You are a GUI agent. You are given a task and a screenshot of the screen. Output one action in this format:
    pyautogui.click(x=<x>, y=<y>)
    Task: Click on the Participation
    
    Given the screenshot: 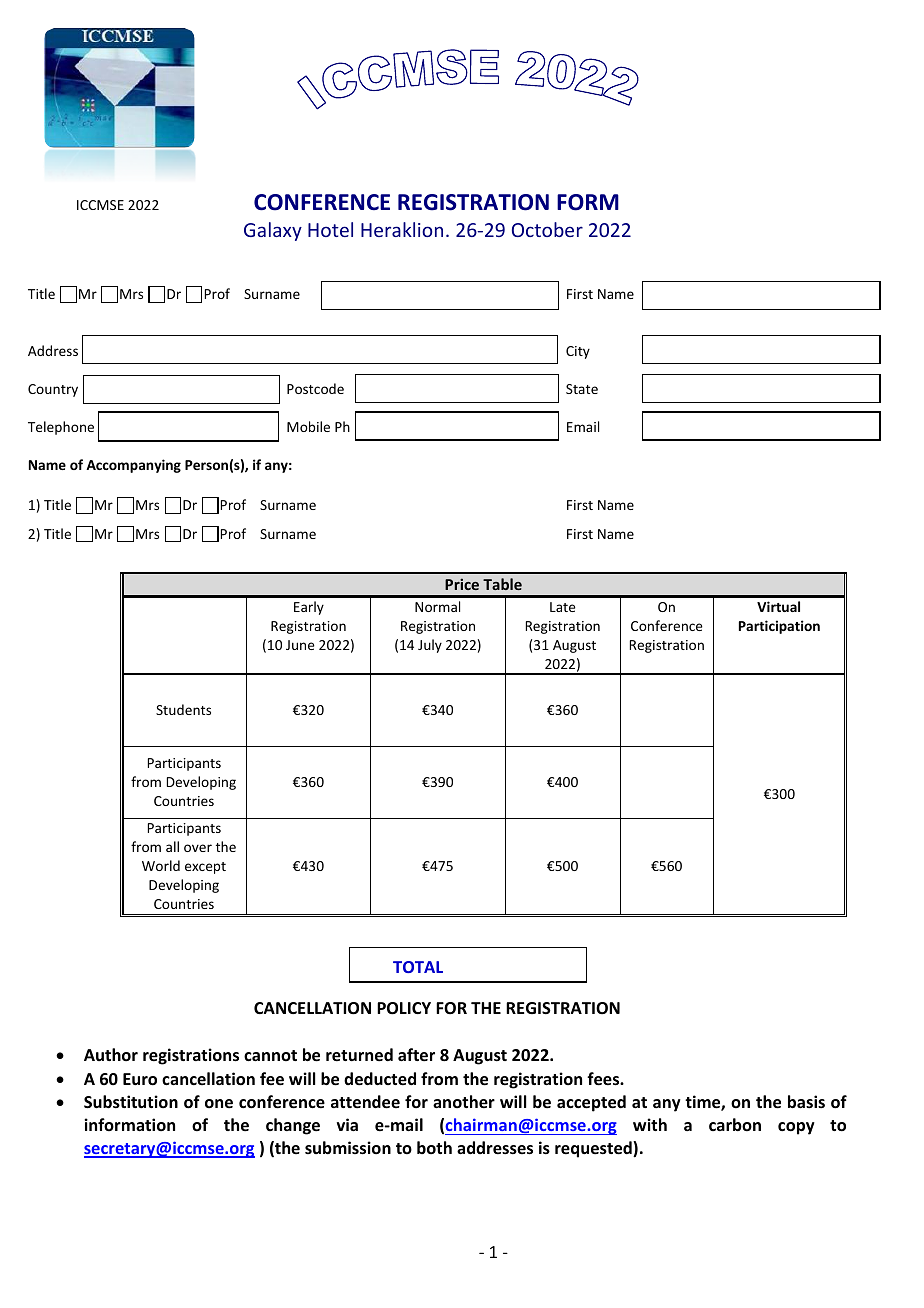 What is the action you would take?
    pyautogui.click(x=779, y=627)
